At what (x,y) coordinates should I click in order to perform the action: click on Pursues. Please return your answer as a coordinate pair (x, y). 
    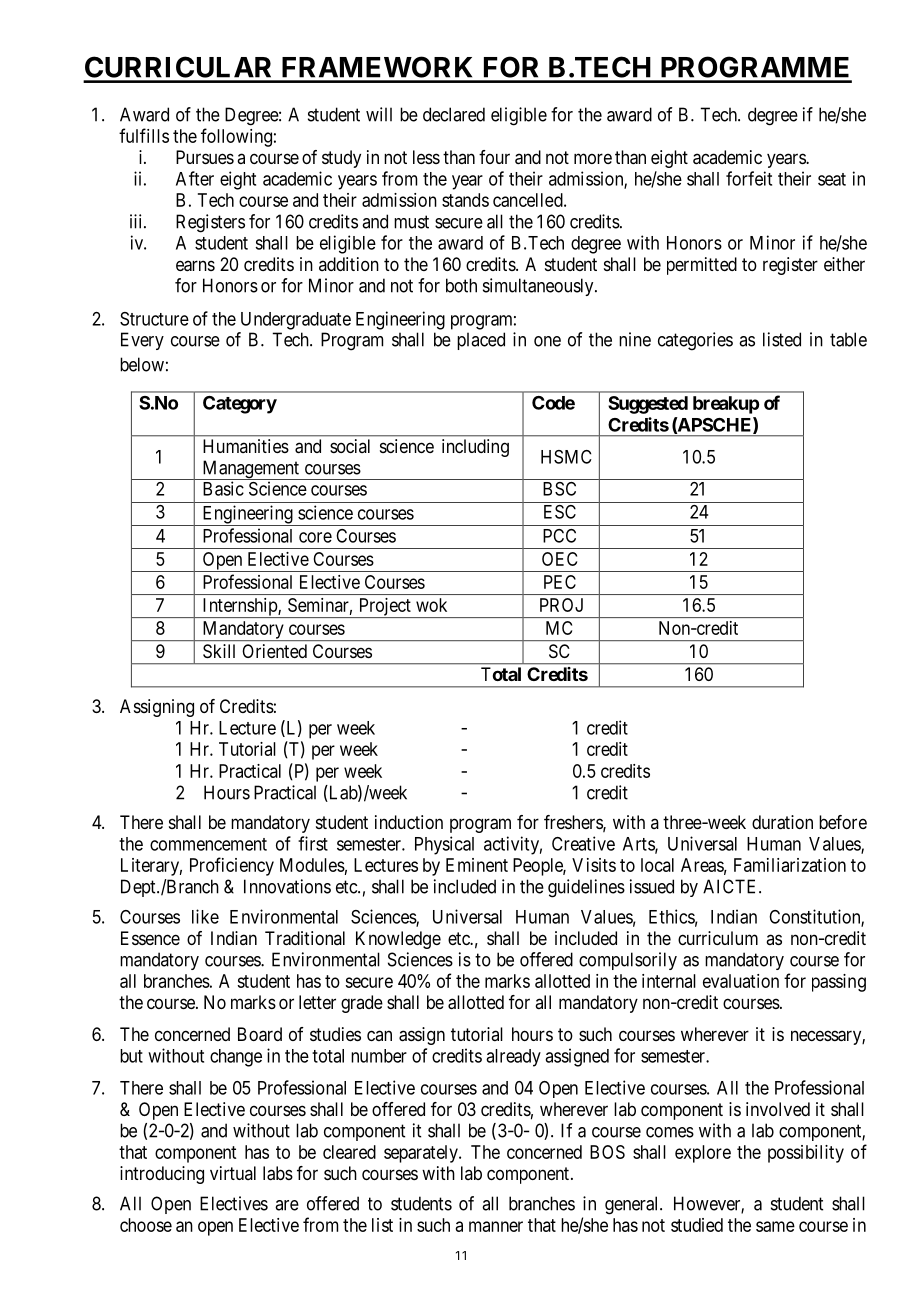
    Looking at the image, I should click on (205, 157).
